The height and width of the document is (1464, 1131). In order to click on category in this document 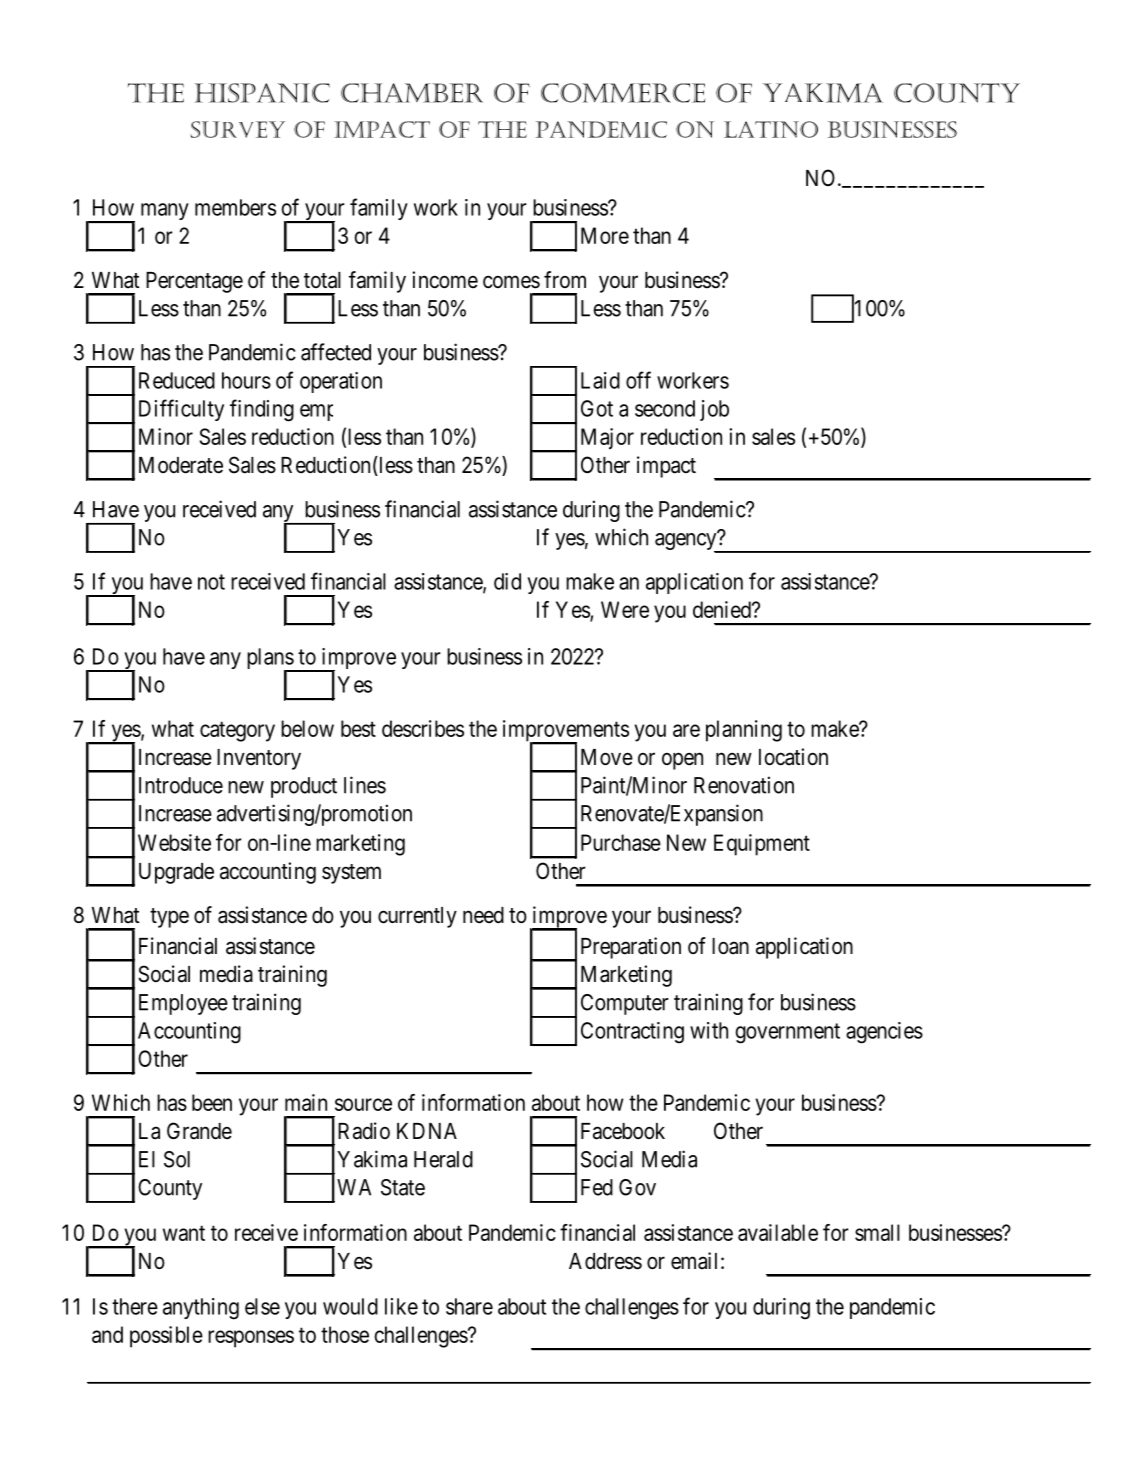, I will do `click(237, 731)`.
